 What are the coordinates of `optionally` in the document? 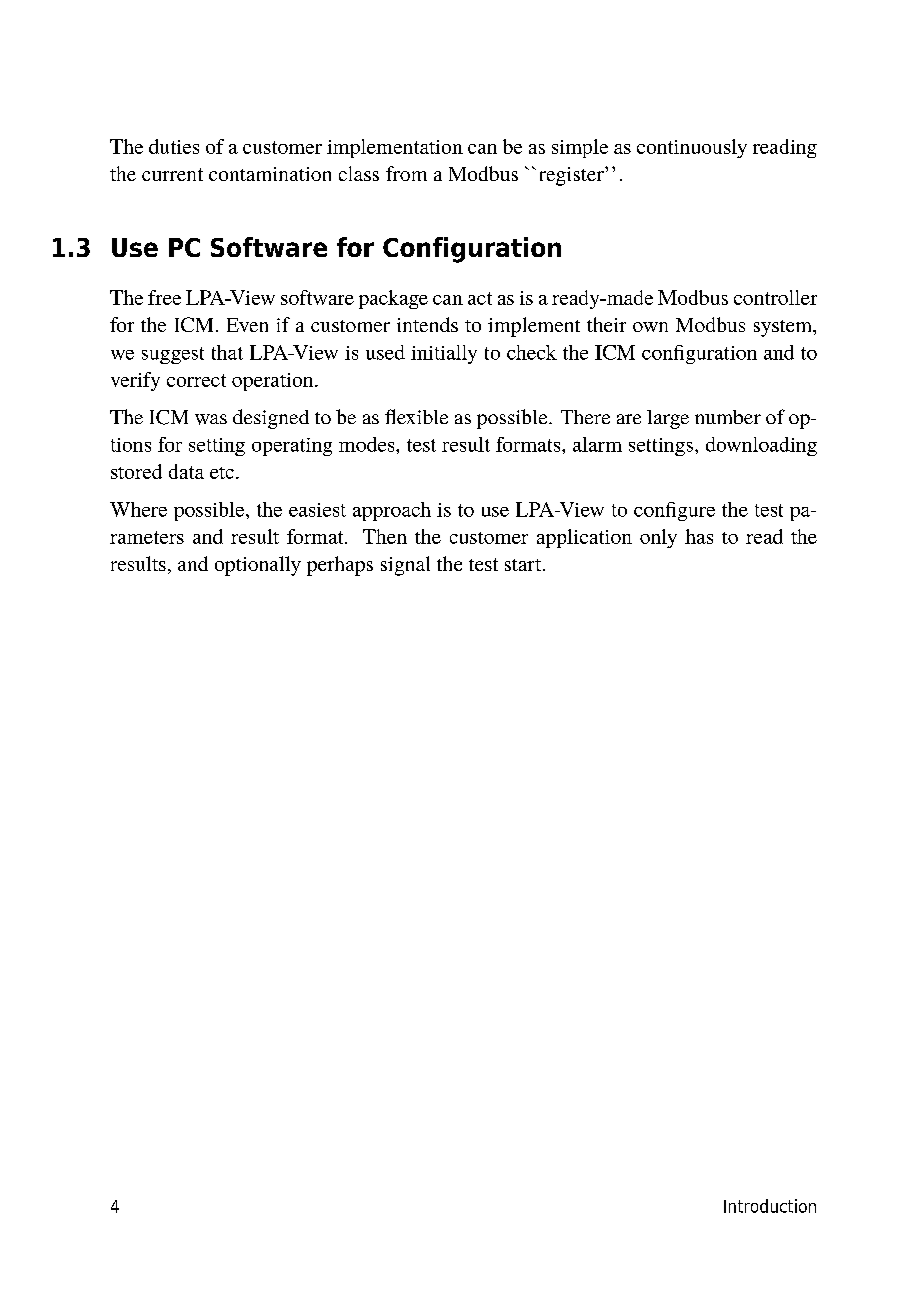 It's located at (258, 566).
